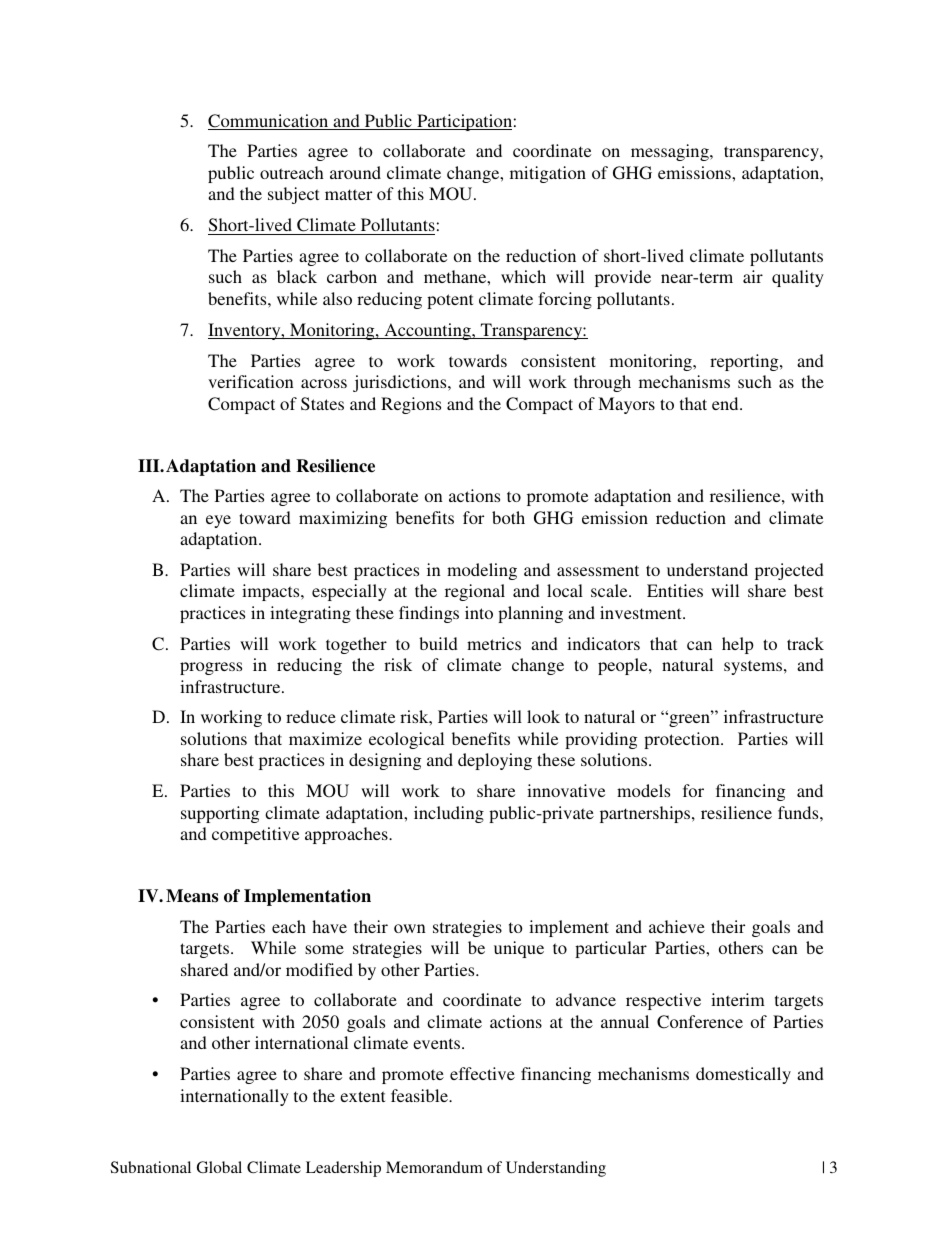 The height and width of the image is (1233, 952). Describe the element at coordinates (738, 645) in the image. I see `help` at that location.
